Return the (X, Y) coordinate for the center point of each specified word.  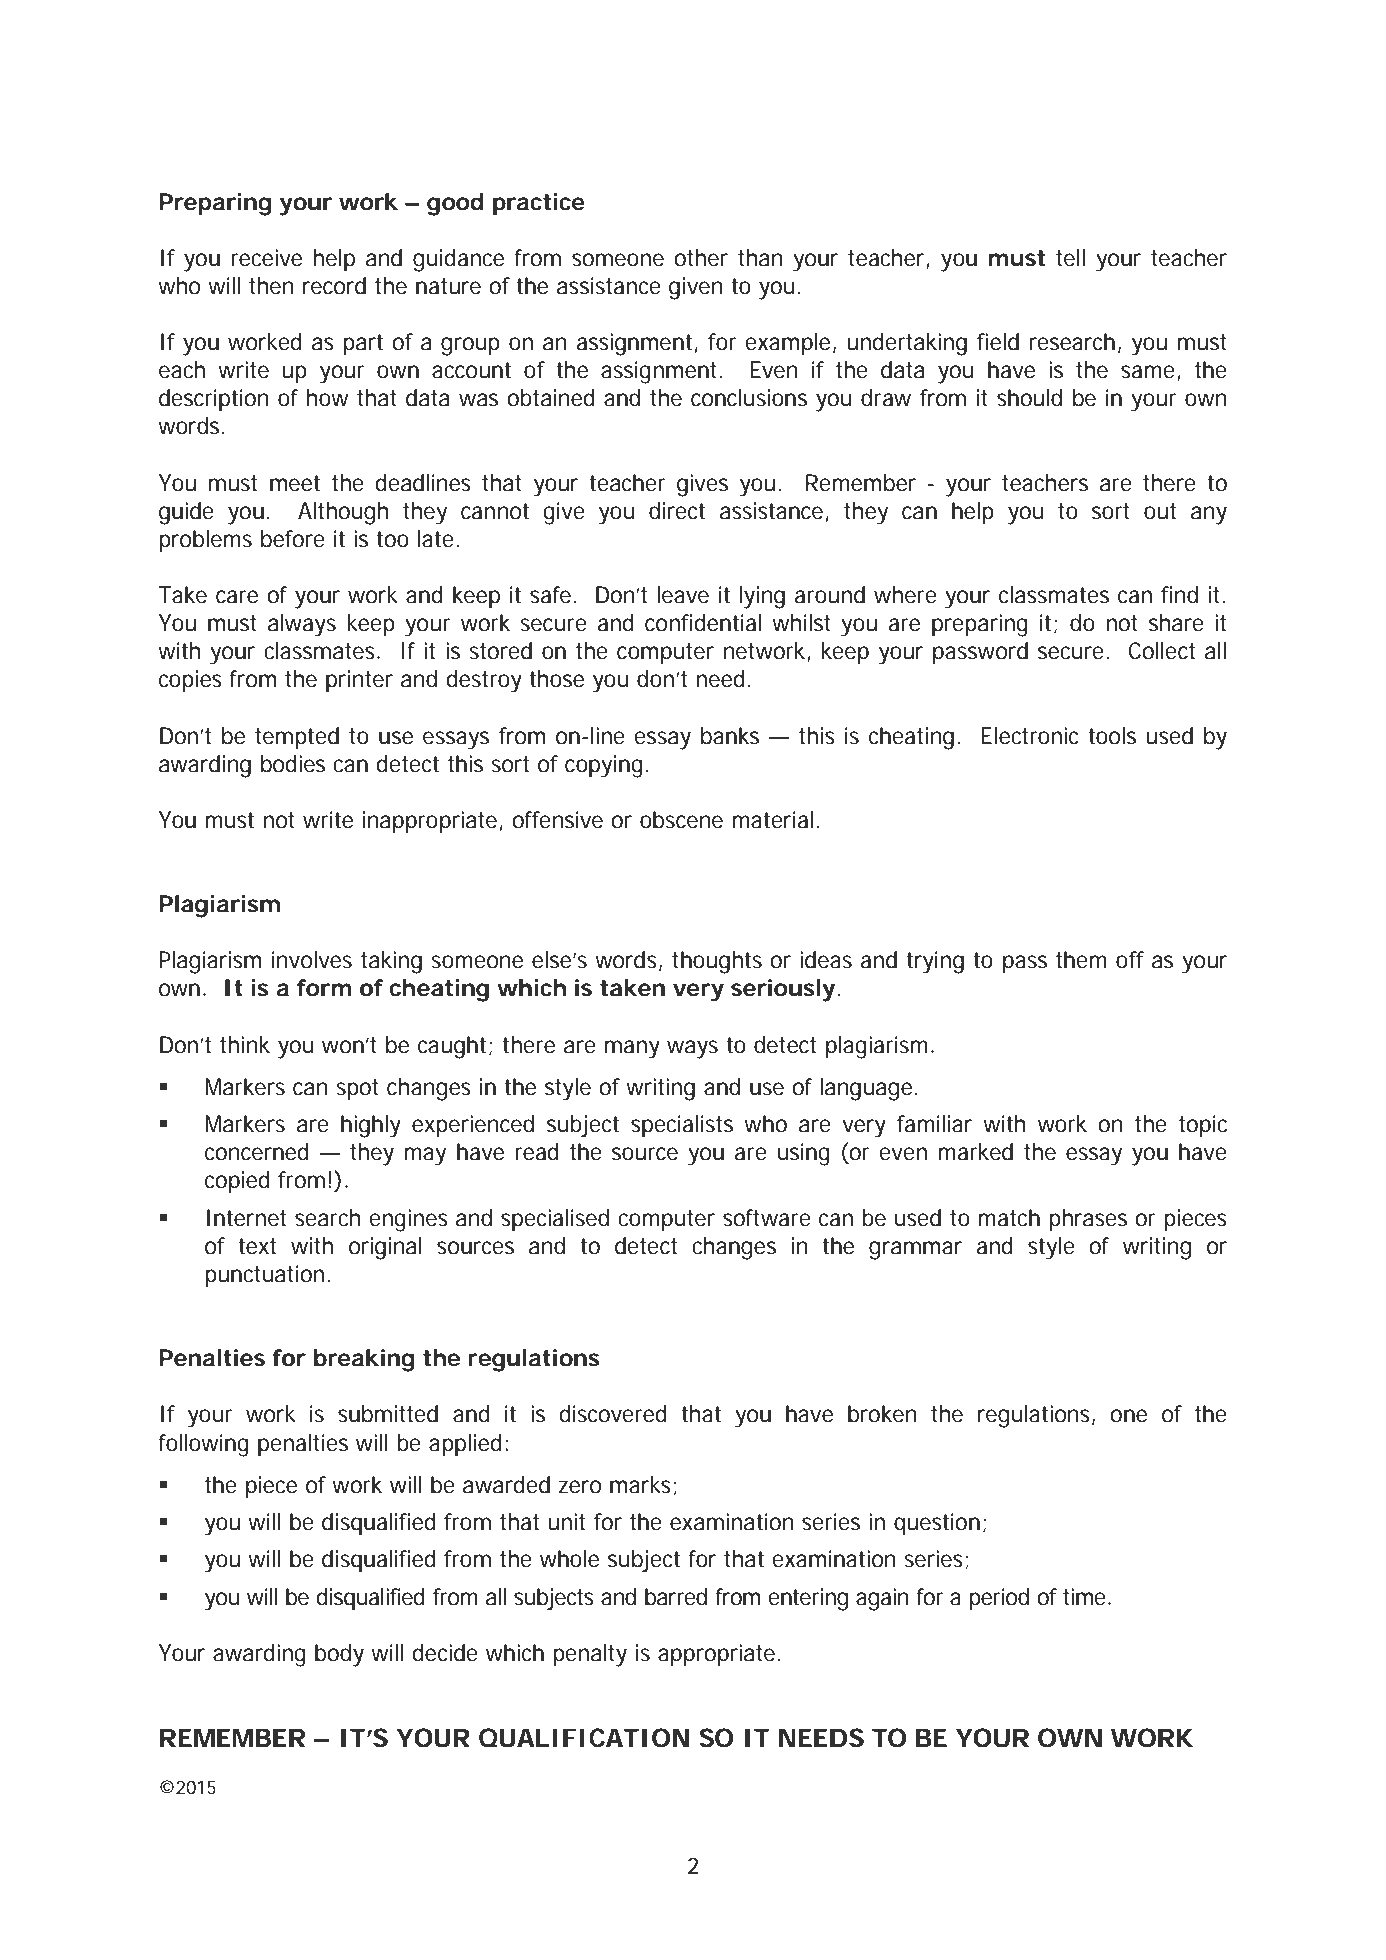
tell (1070, 258)
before (293, 539)
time (1084, 1597)
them (1081, 960)
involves (312, 960)
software (767, 1218)
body (339, 1655)
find (1179, 595)
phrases (1088, 1220)
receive (266, 258)
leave (683, 595)
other (701, 258)
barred (676, 1597)
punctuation (264, 1276)
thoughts (717, 962)
